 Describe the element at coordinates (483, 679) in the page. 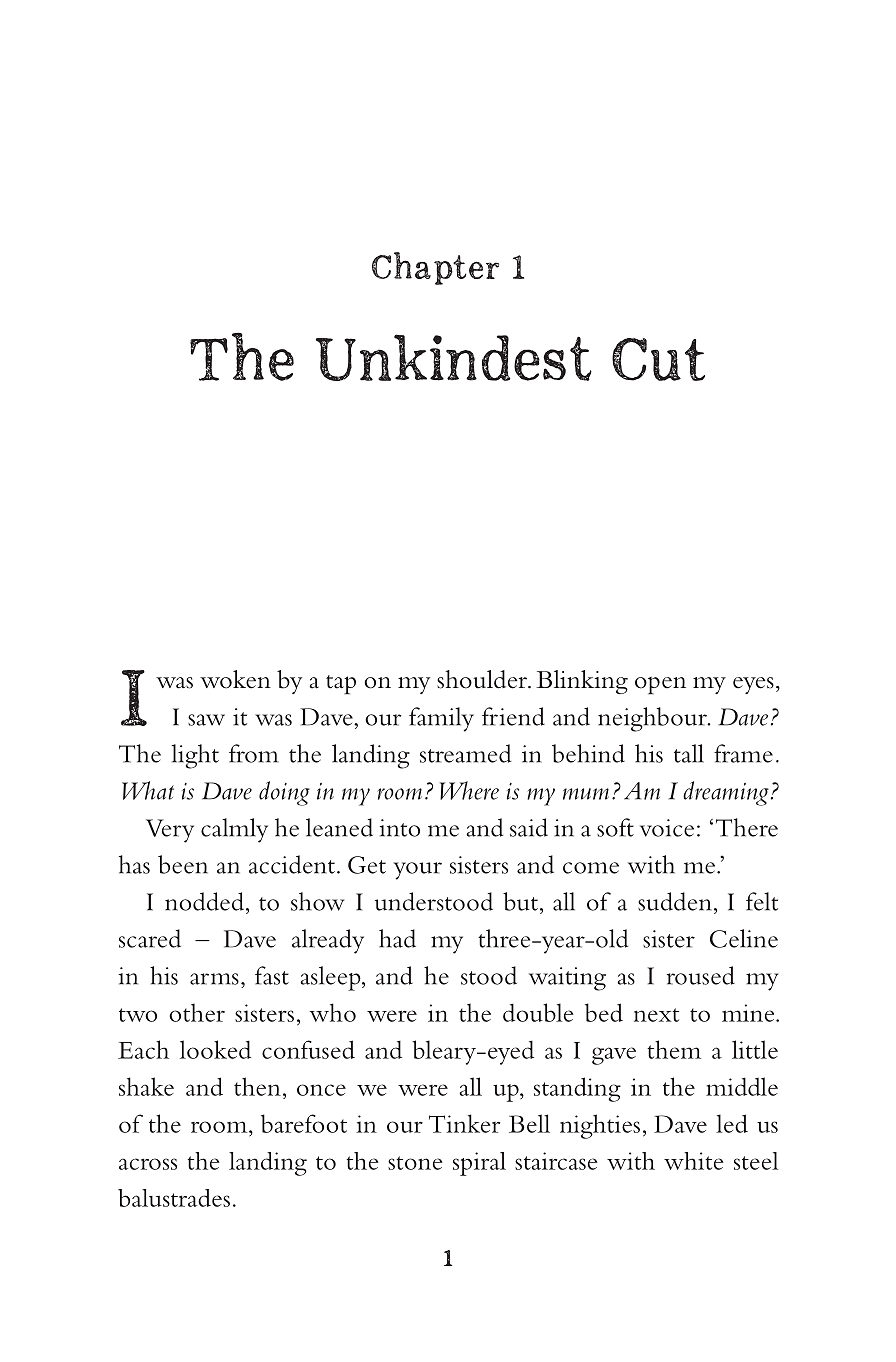

I see `shoulder` at that location.
